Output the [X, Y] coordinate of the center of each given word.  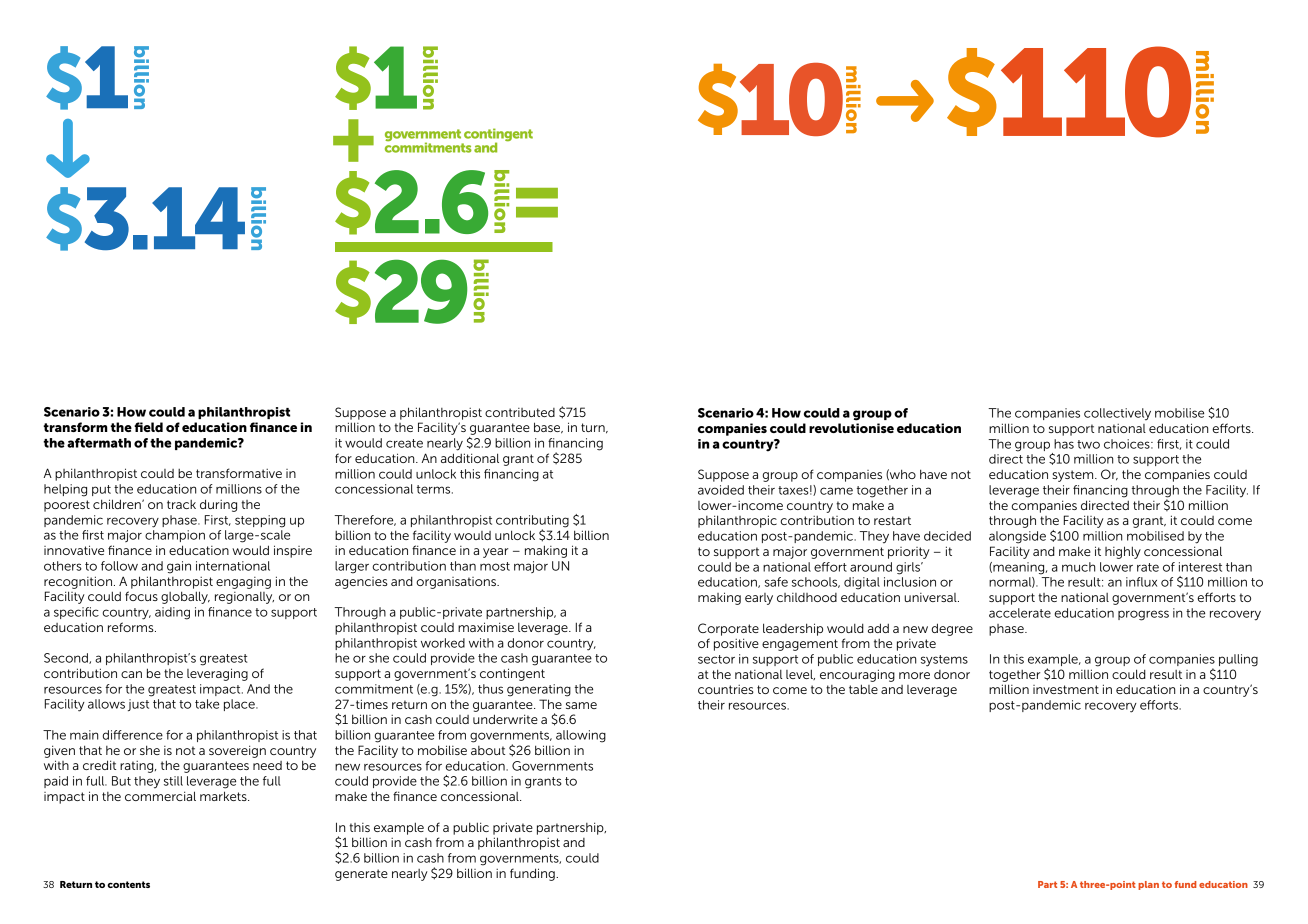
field [148, 427]
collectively [1117, 414]
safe [776, 582]
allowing [581, 736]
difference [133, 735]
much [1078, 567]
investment [1066, 689]
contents [128, 884]
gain [179, 567]
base [548, 428]
